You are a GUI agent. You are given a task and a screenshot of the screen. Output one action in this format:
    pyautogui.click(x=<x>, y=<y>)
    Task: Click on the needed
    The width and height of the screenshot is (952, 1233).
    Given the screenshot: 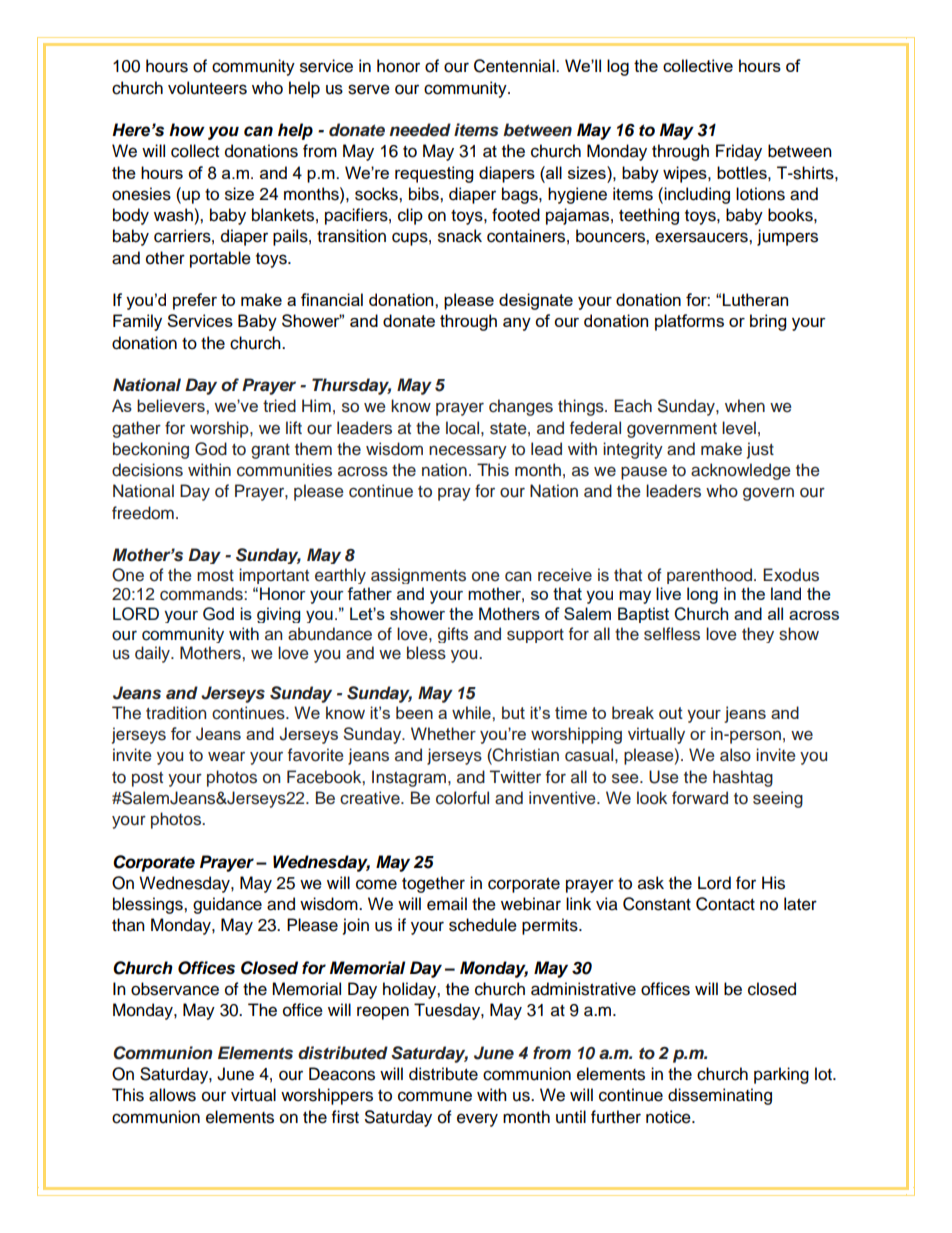 What is the action you would take?
    pyautogui.click(x=420, y=130)
